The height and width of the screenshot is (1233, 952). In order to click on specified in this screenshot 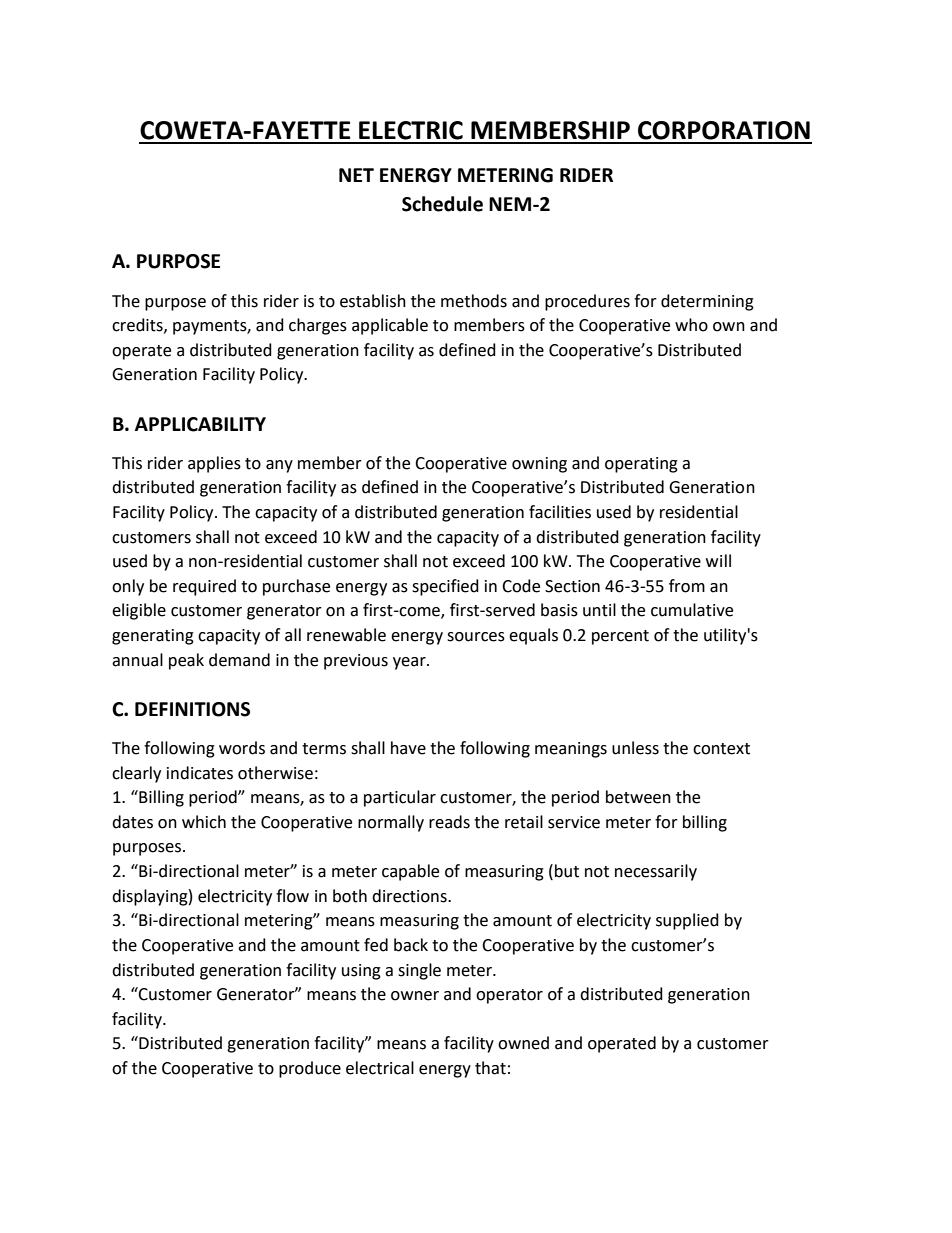, I will do `click(445, 587)`.
